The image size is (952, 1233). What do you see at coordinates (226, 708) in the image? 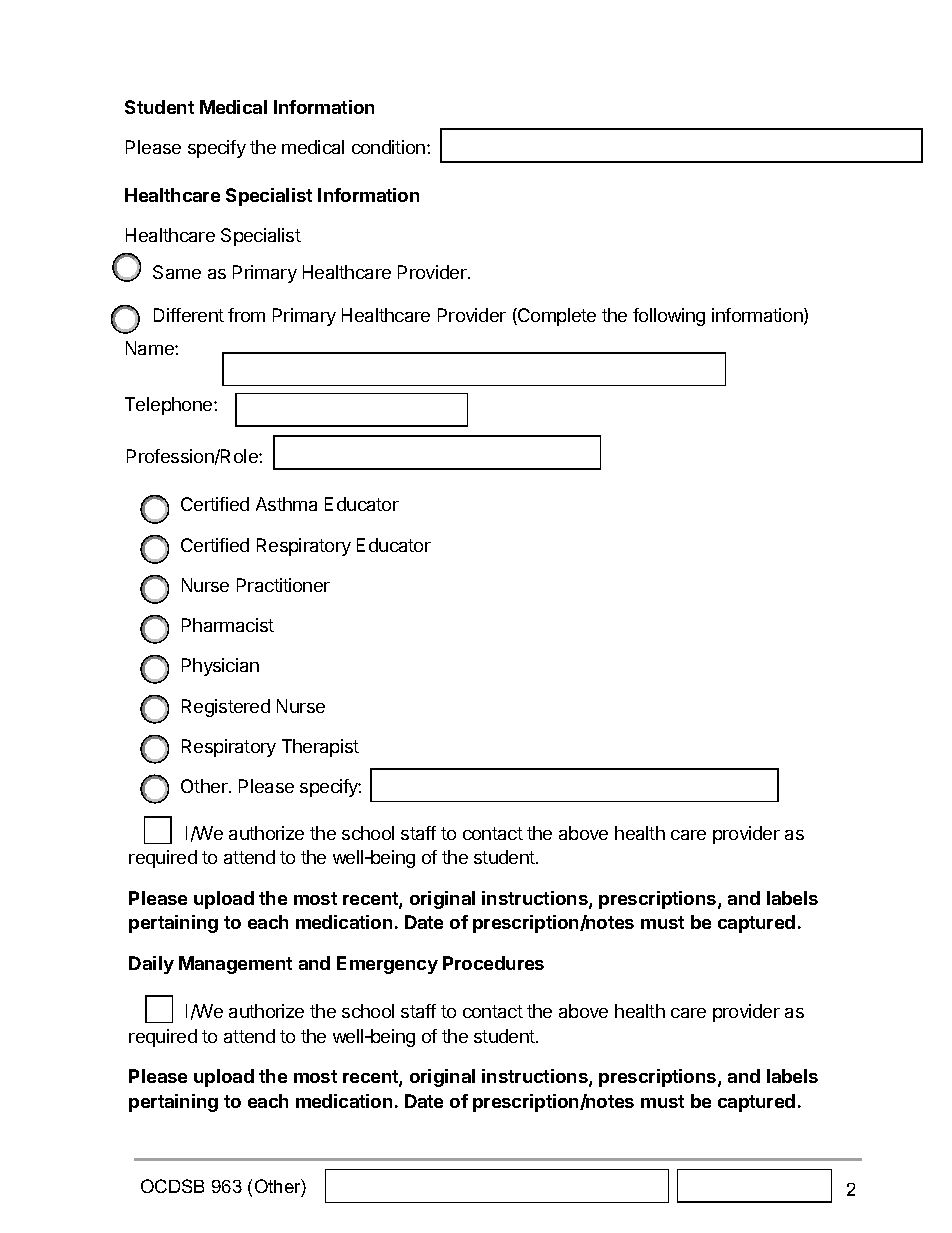
I see `Registered` at bounding box center [226, 708].
